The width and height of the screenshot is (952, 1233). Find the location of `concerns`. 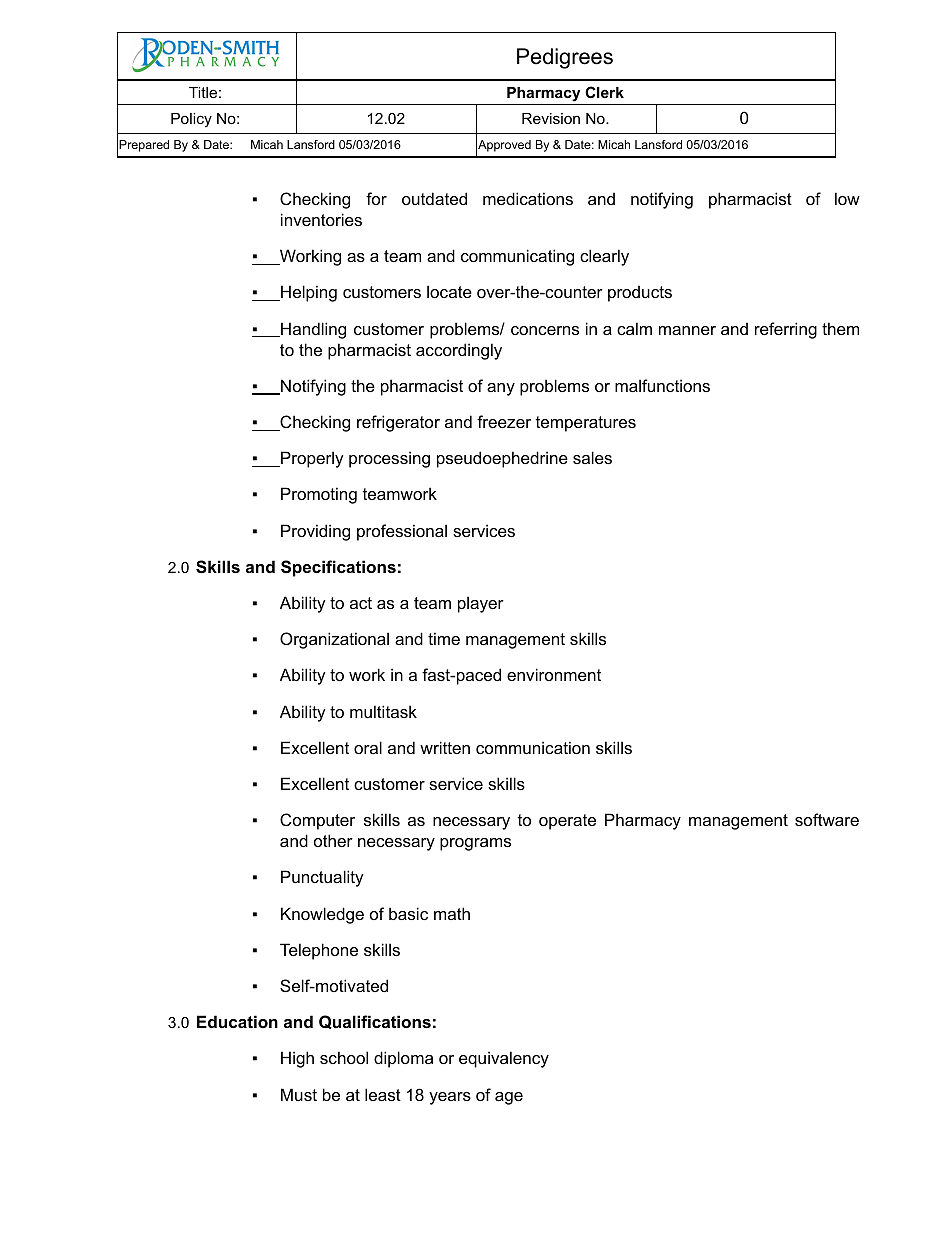

concerns is located at coordinates (545, 330).
